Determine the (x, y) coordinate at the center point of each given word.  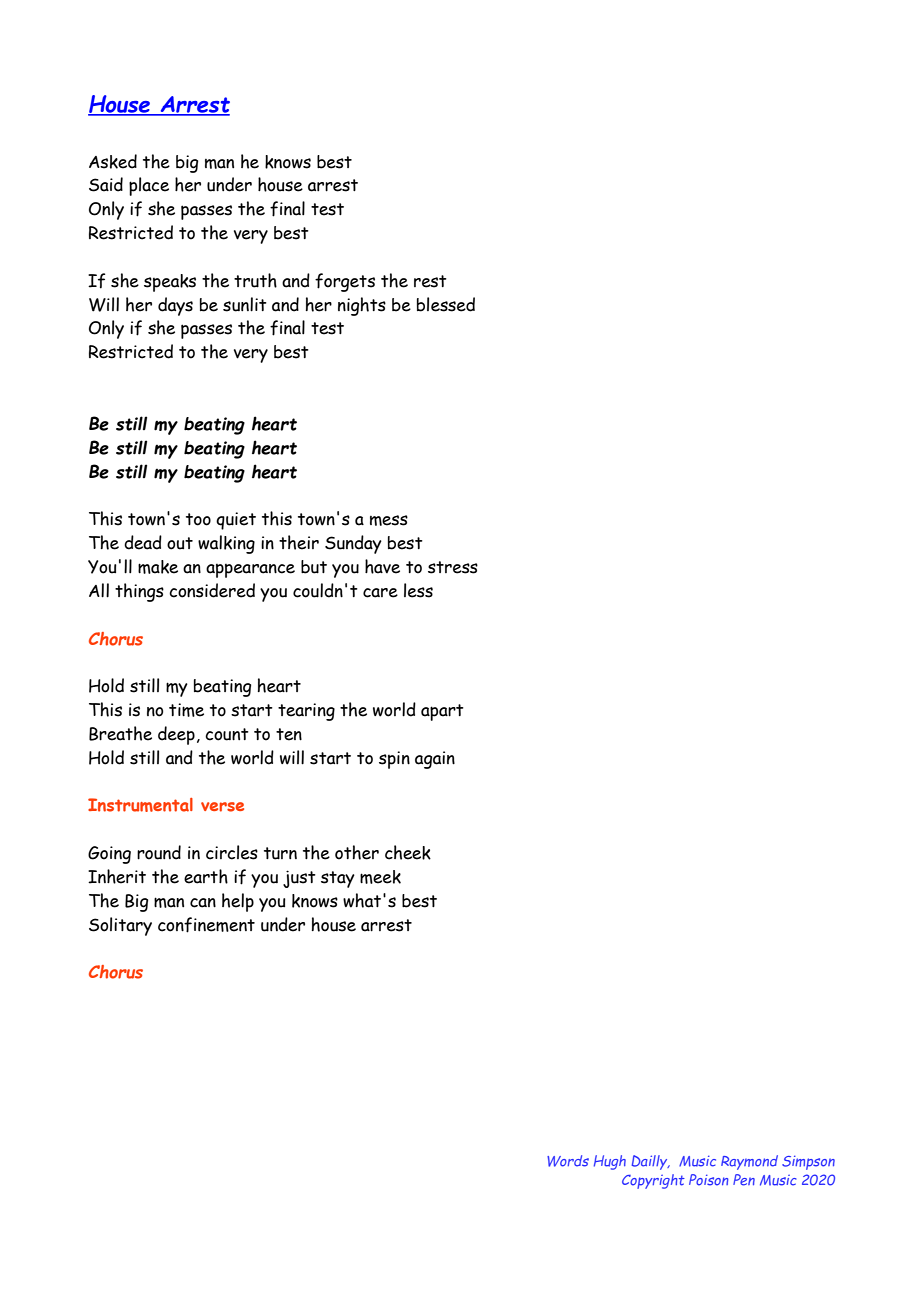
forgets (345, 282)
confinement (206, 925)
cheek (408, 852)
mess (389, 520)
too (198, 519)
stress (453, 567)
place (149, 186)
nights (362, 306)
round (159, 852)
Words (568, 1161)
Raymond (749, 1162)
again (435, 760)
